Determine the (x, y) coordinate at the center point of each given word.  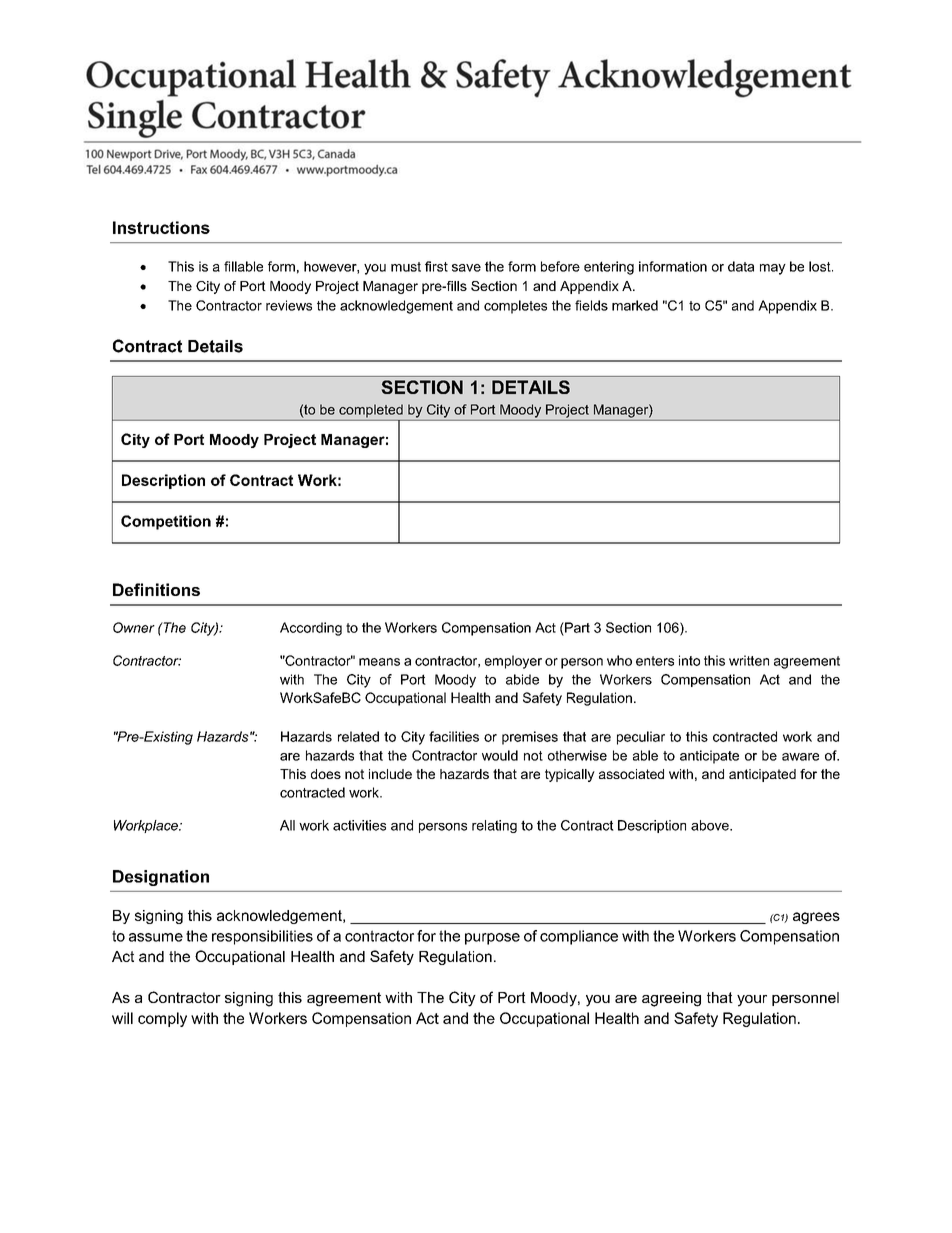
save (466, 268)
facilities (454, 736)
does (326, 774)
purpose (492, 939)
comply (162, 1019)
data (741, 266)
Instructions (161, 227)
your (752, 1001)
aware (800, 757)
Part (576, 627)
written (749, 660)
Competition (166, 522)
